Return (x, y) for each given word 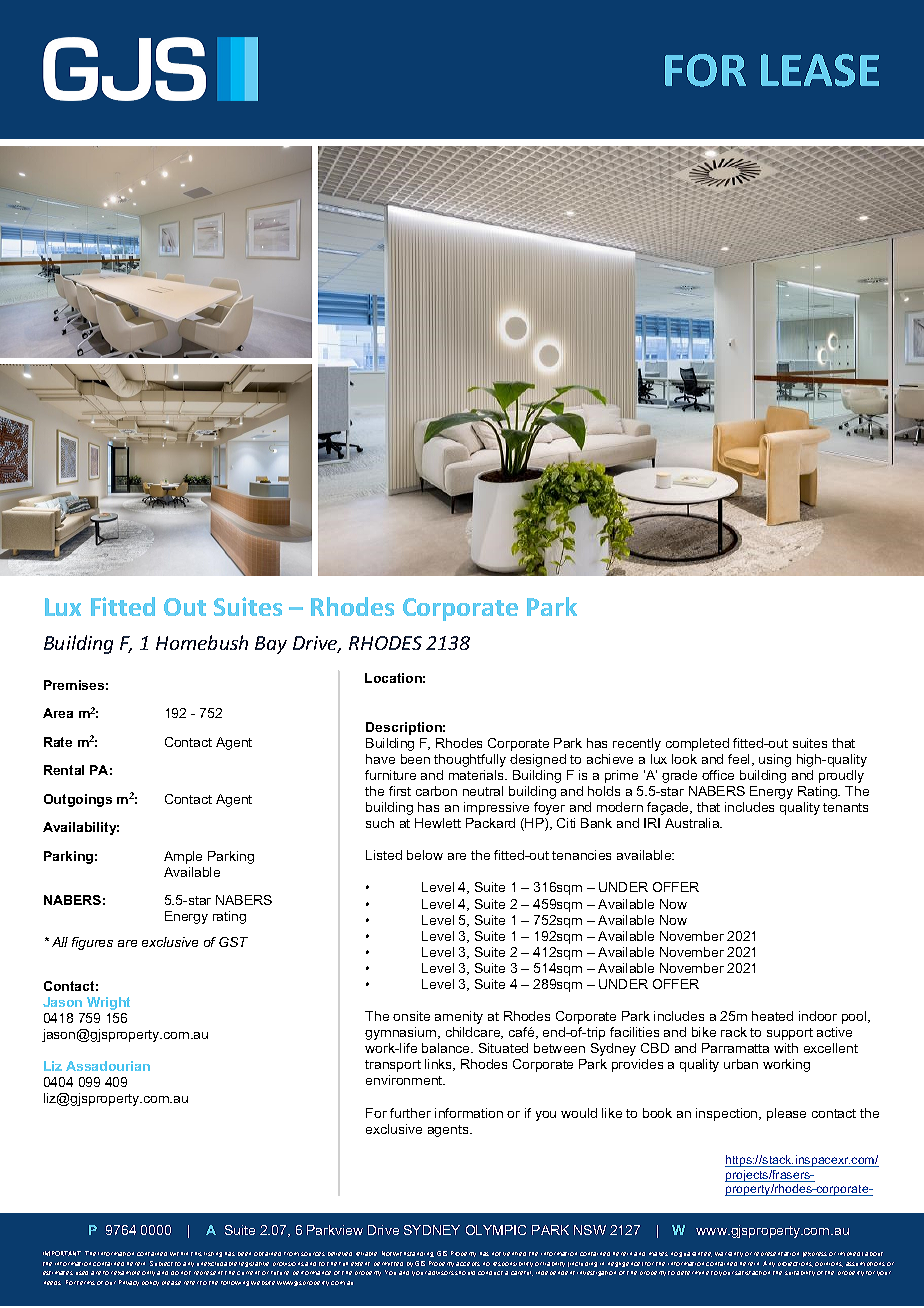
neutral (483, 791)
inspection (728, 1114)
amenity (459, 1017)
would (579, 1113)
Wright (108, 1003)
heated (772, 1016)
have (380, 759)
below (425, 855)
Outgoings (78, 800)
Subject (161, 1263)
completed (697, 744)
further (410, 1113)
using (775, 760)
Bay (271, 645)
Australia (693, 823)
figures (92, 943)
